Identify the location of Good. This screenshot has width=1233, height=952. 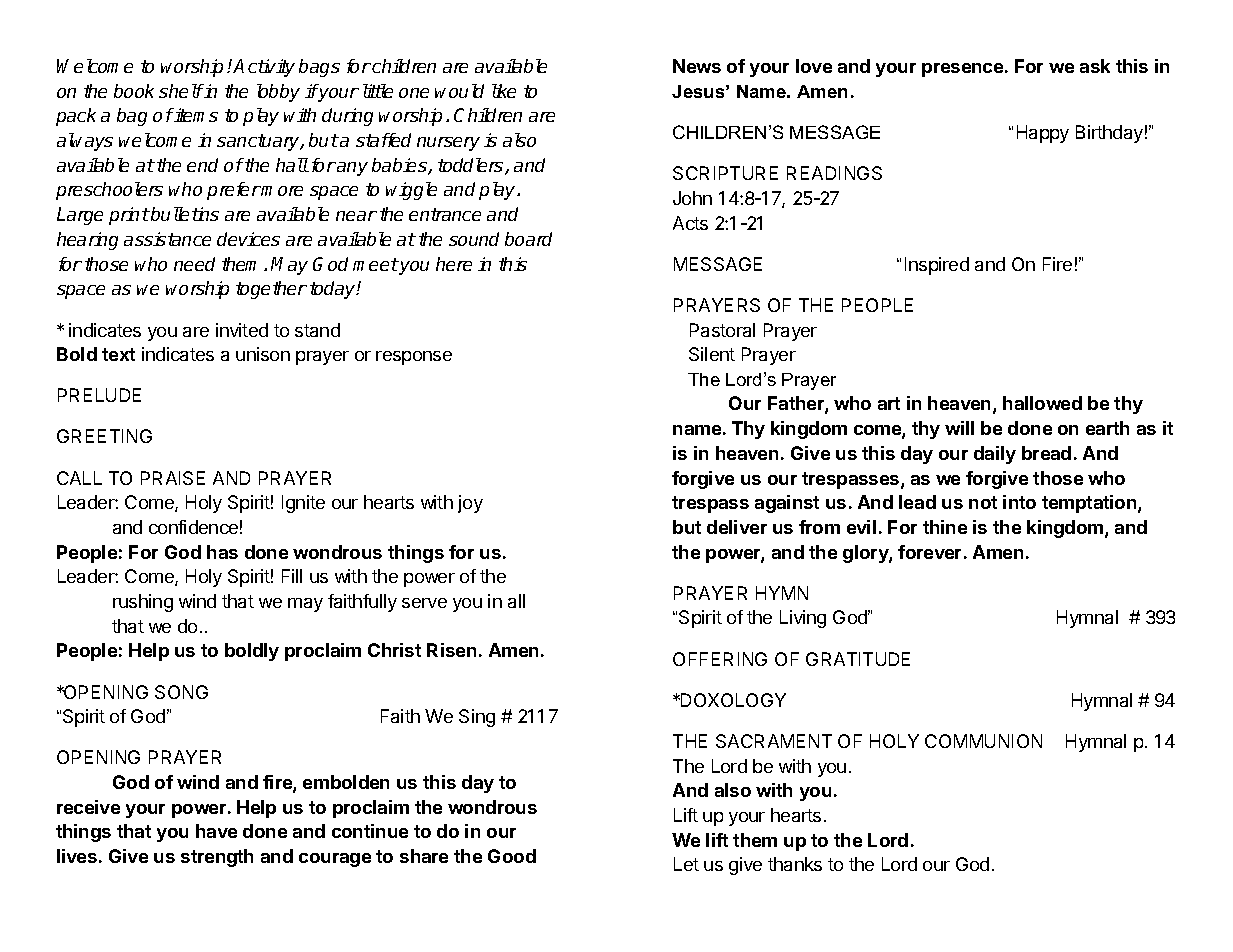
(512, 856).
